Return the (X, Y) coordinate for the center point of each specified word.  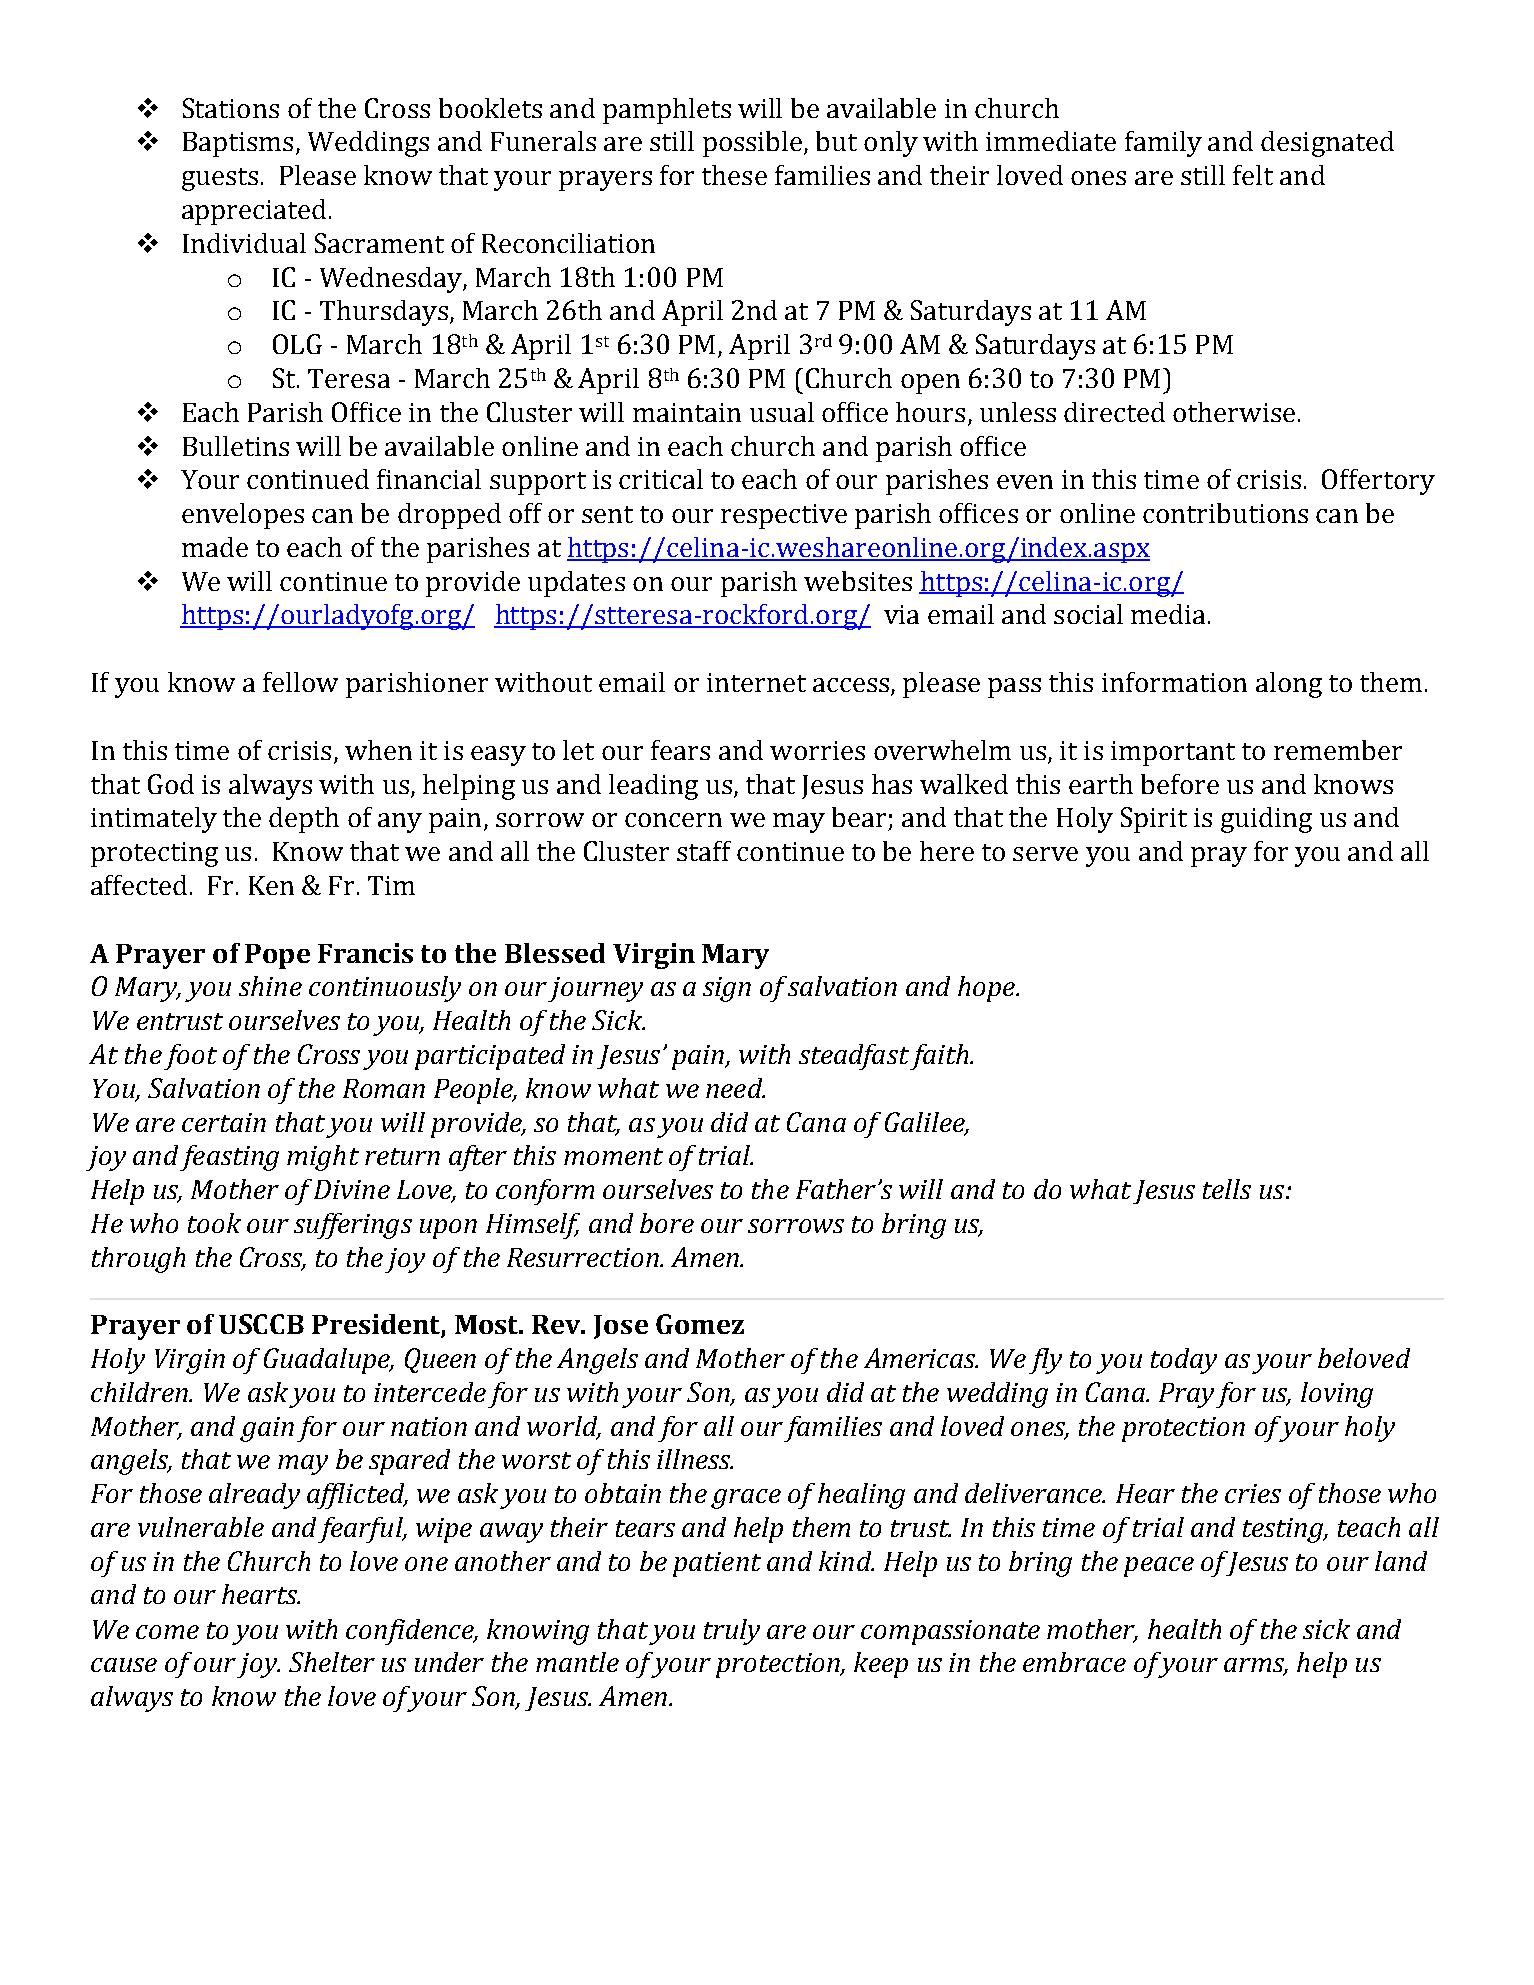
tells (1227, 1189)
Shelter (332, 1662)
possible (754, 144)
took (214, 1223)
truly (732, 1632)
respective (784, 516)
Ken (271, 885)
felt (1253, 175)
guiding (1266, 820)
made (215, 547)
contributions (1225, 513)
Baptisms (238, 144)
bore (667, 1223)
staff (704, 851)
